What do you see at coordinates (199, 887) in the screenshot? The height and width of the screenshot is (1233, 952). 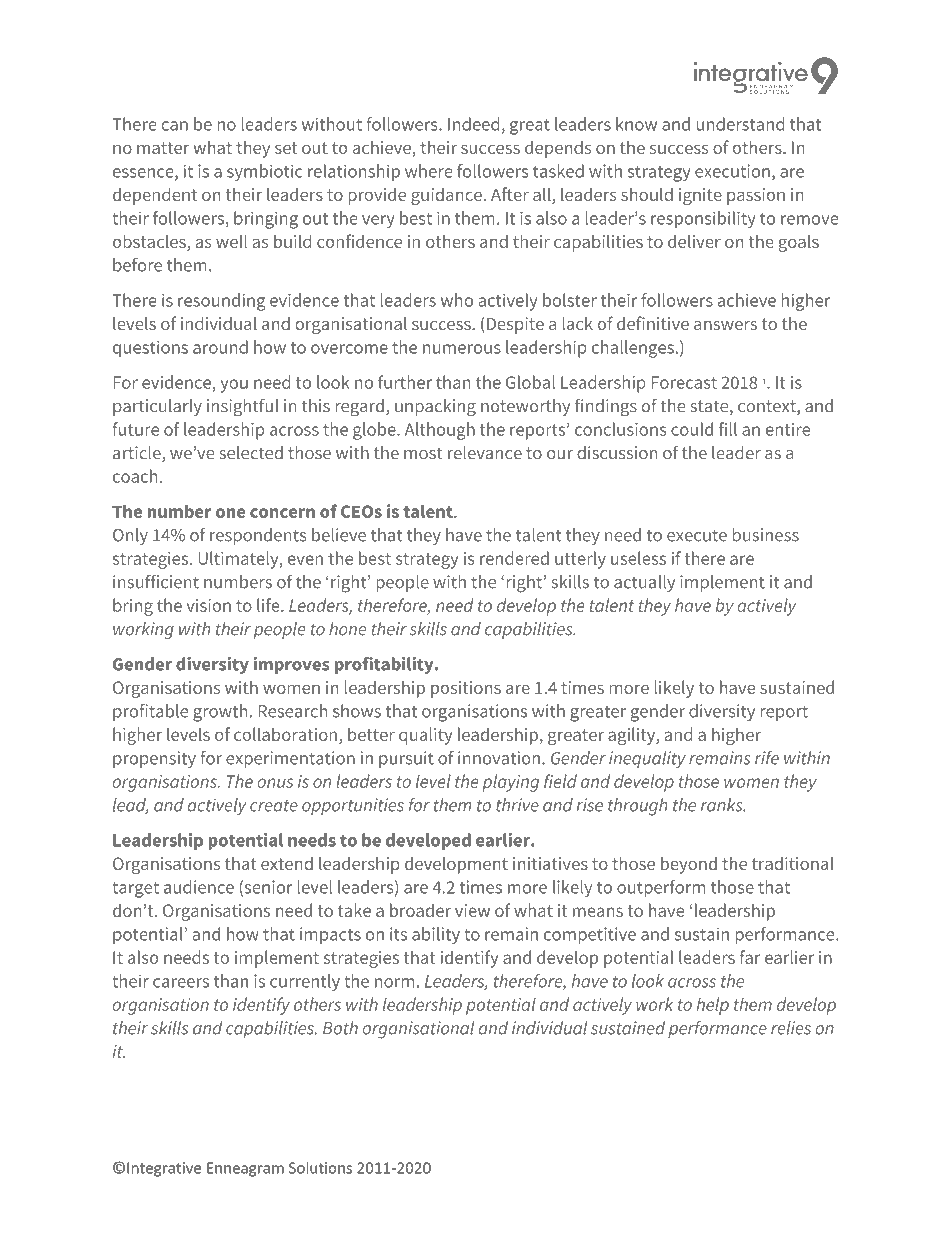 I see `audience` at bounding box center [199, 887].
